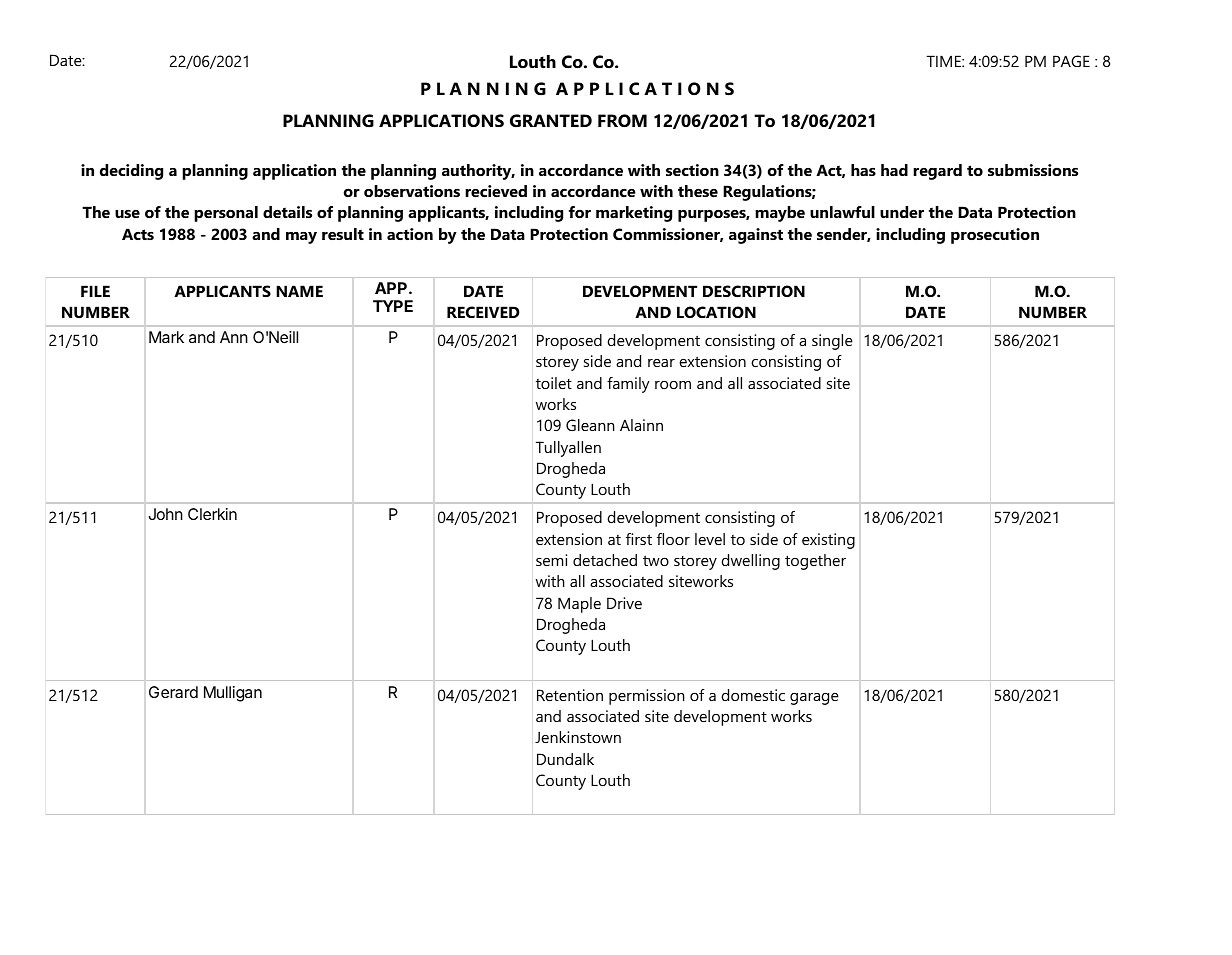  What do you see at coordinates (995, 236) in the image?
I see `prosecution` at bounding box center [995, 236].
